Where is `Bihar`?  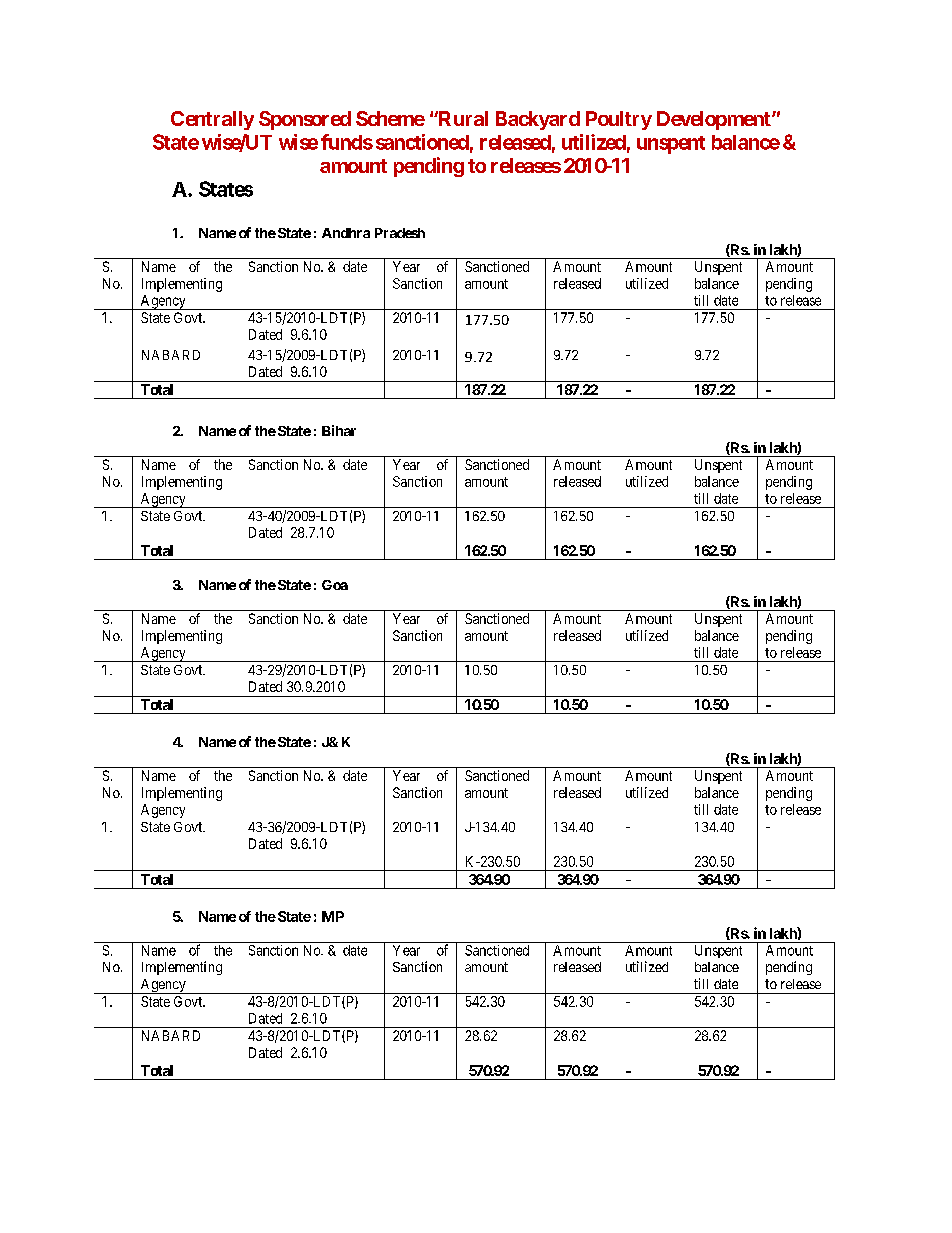
Bihar is located at coordinates (339, 430).
